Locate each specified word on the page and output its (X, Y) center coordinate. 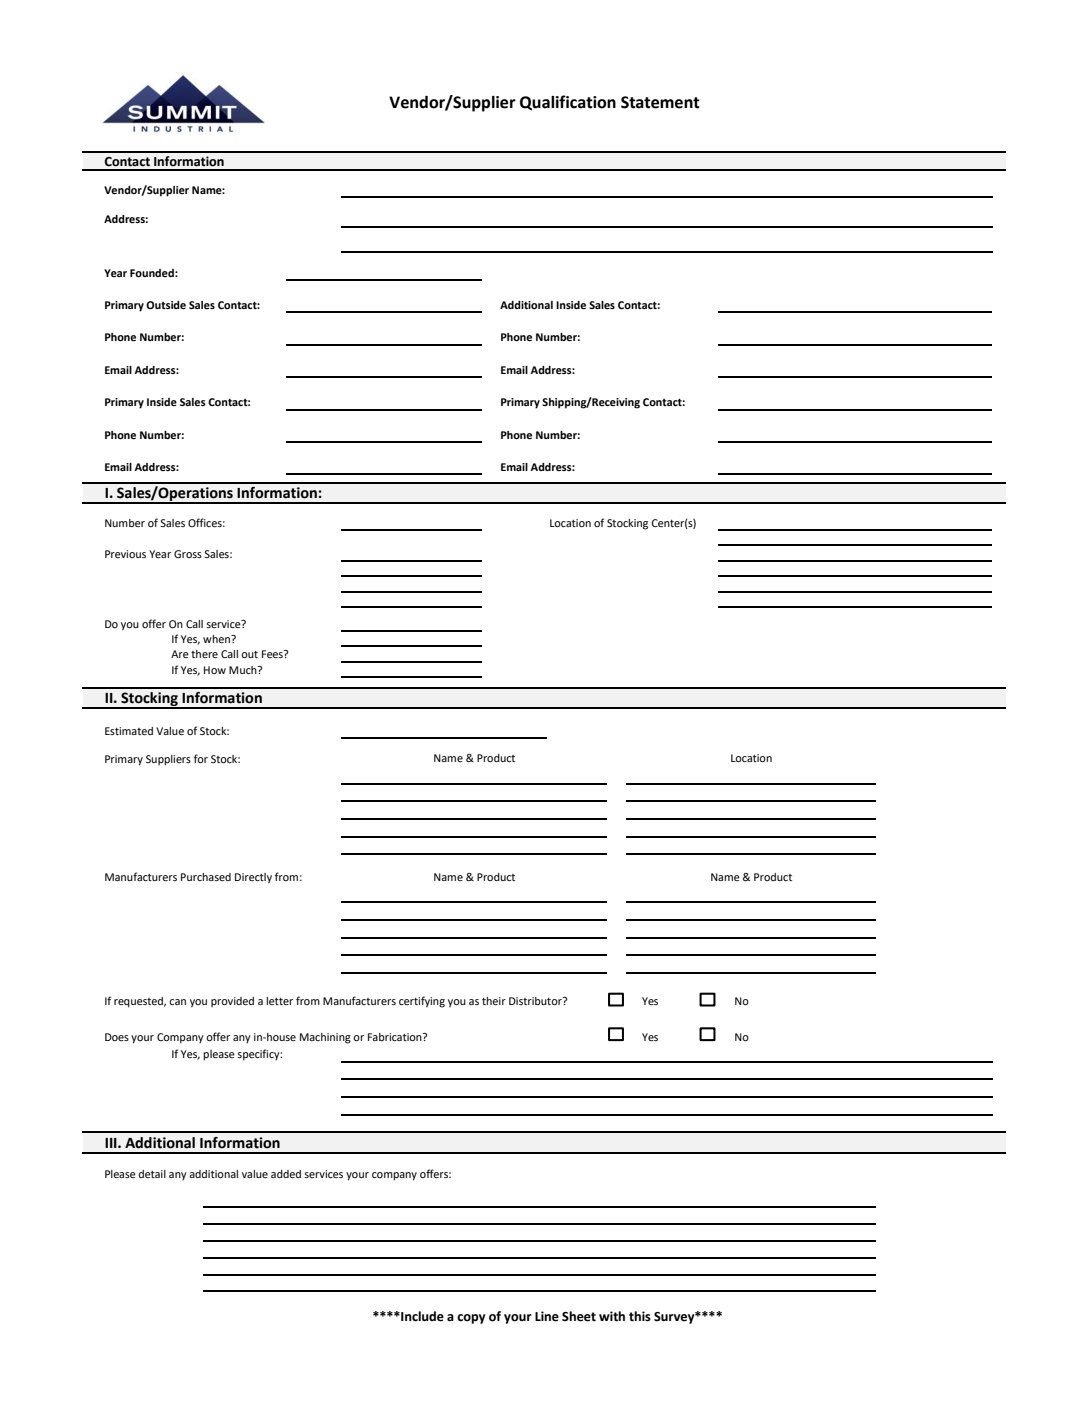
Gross (188, 554)
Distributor (536, 1001)
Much (244, 670)
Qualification (568, 102)
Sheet (579, 1316)
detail (152, 1174)
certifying (422, 1002)
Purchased (206, 877)
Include (421, 1316)
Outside (166, 305)
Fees (273, 654)
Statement (660, 102)
